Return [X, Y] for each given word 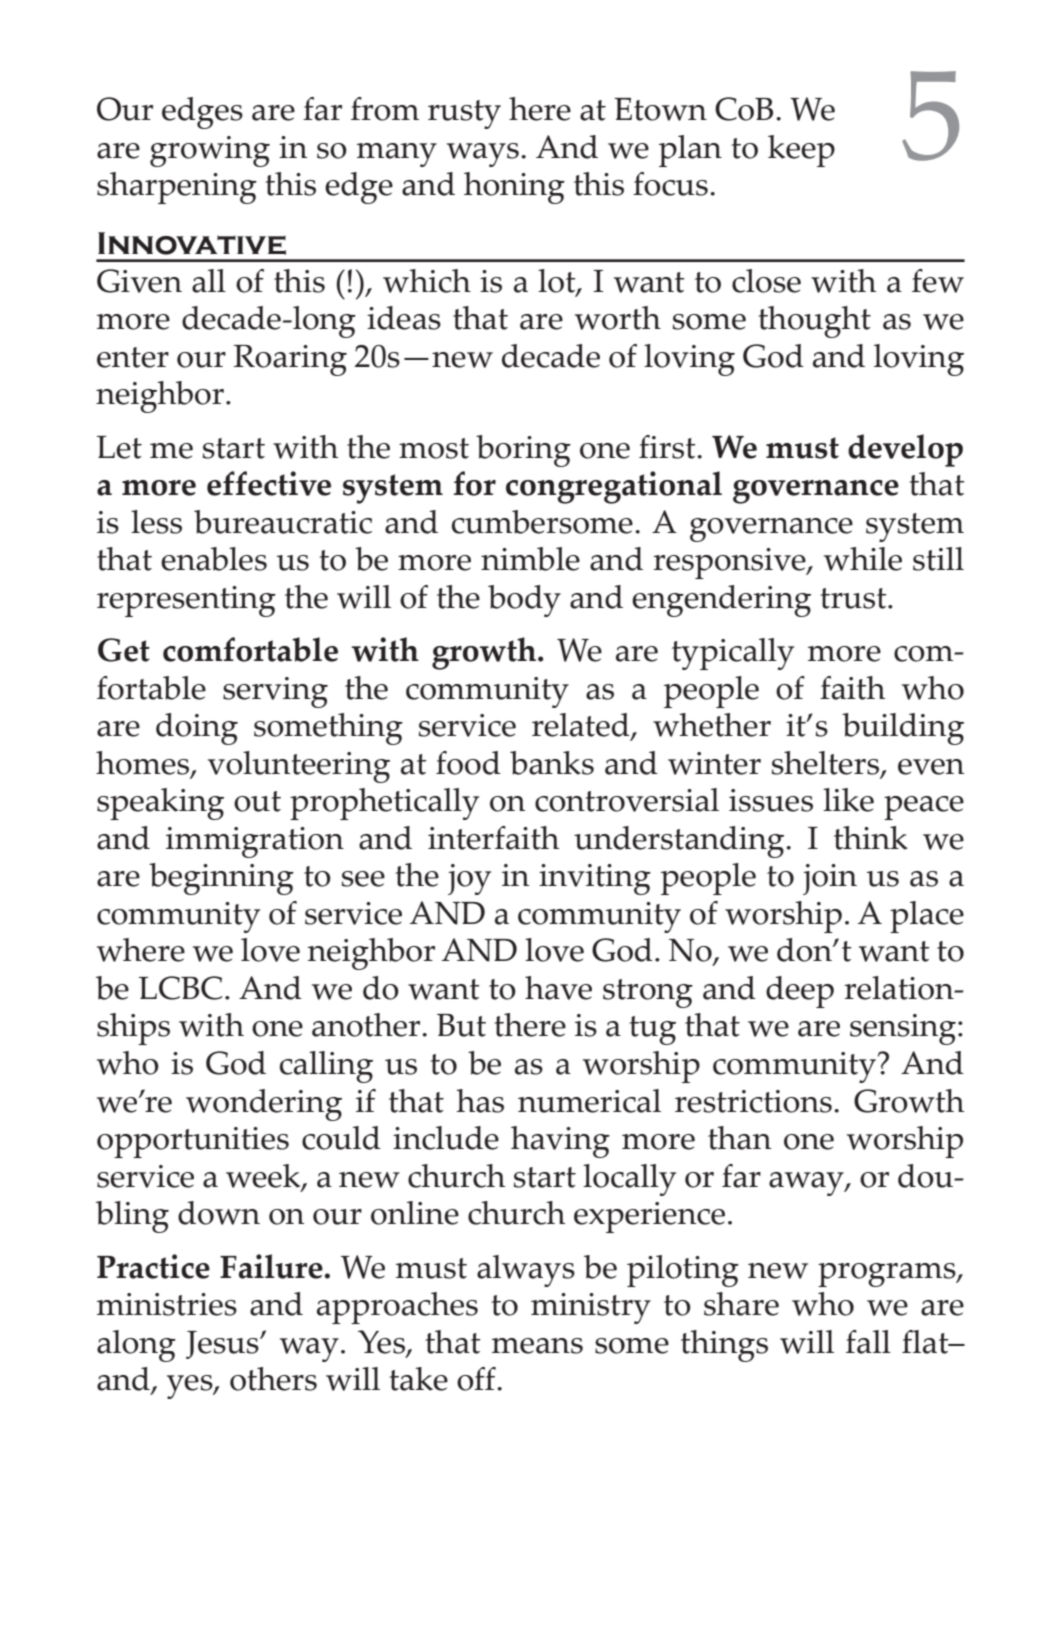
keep [801, 151]
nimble [530, 559]
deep [800, 992]
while [863, 559]
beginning [221, 879]
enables [214, 559]
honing [514, 188]
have [558, 988]
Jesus [223, 1345]
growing [210, 151]
